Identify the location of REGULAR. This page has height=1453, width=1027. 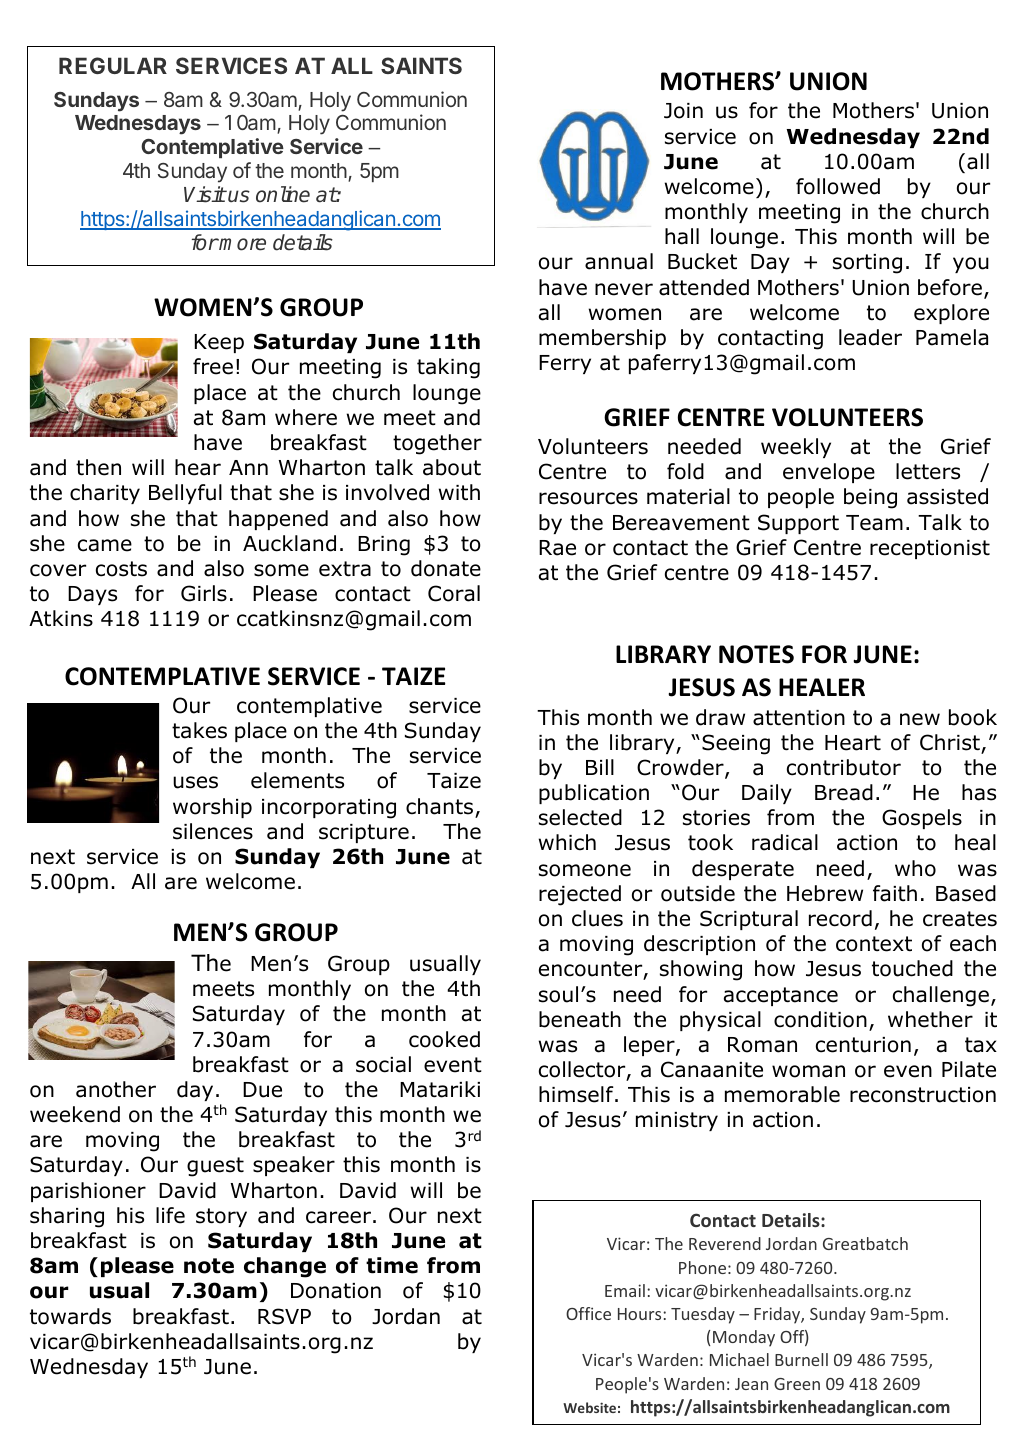
(113, 65).
